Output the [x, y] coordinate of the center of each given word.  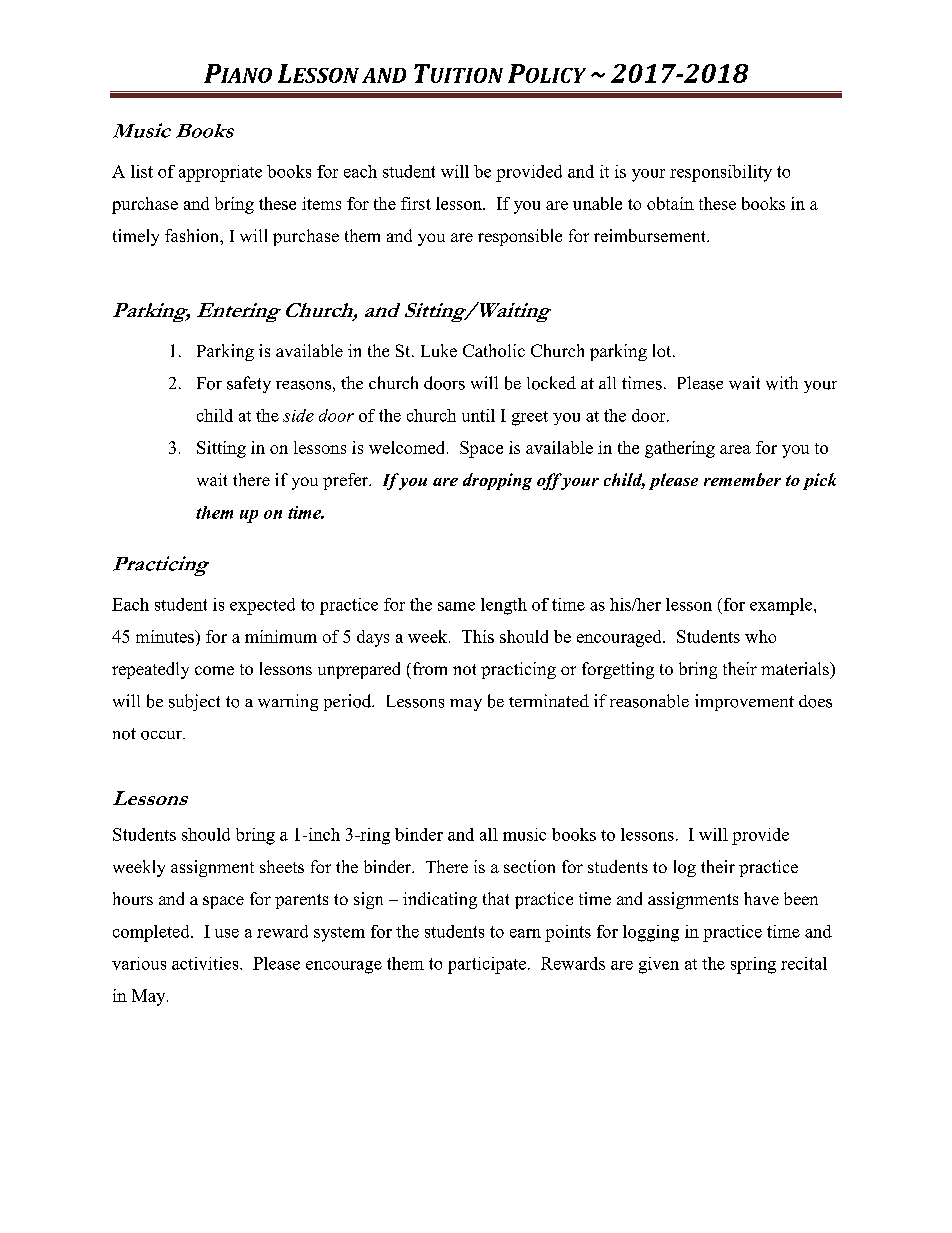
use [227, 933]
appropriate [220, 173]
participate [488, 965]
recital [804, 963]
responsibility [721, 173]
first [416, 203]
